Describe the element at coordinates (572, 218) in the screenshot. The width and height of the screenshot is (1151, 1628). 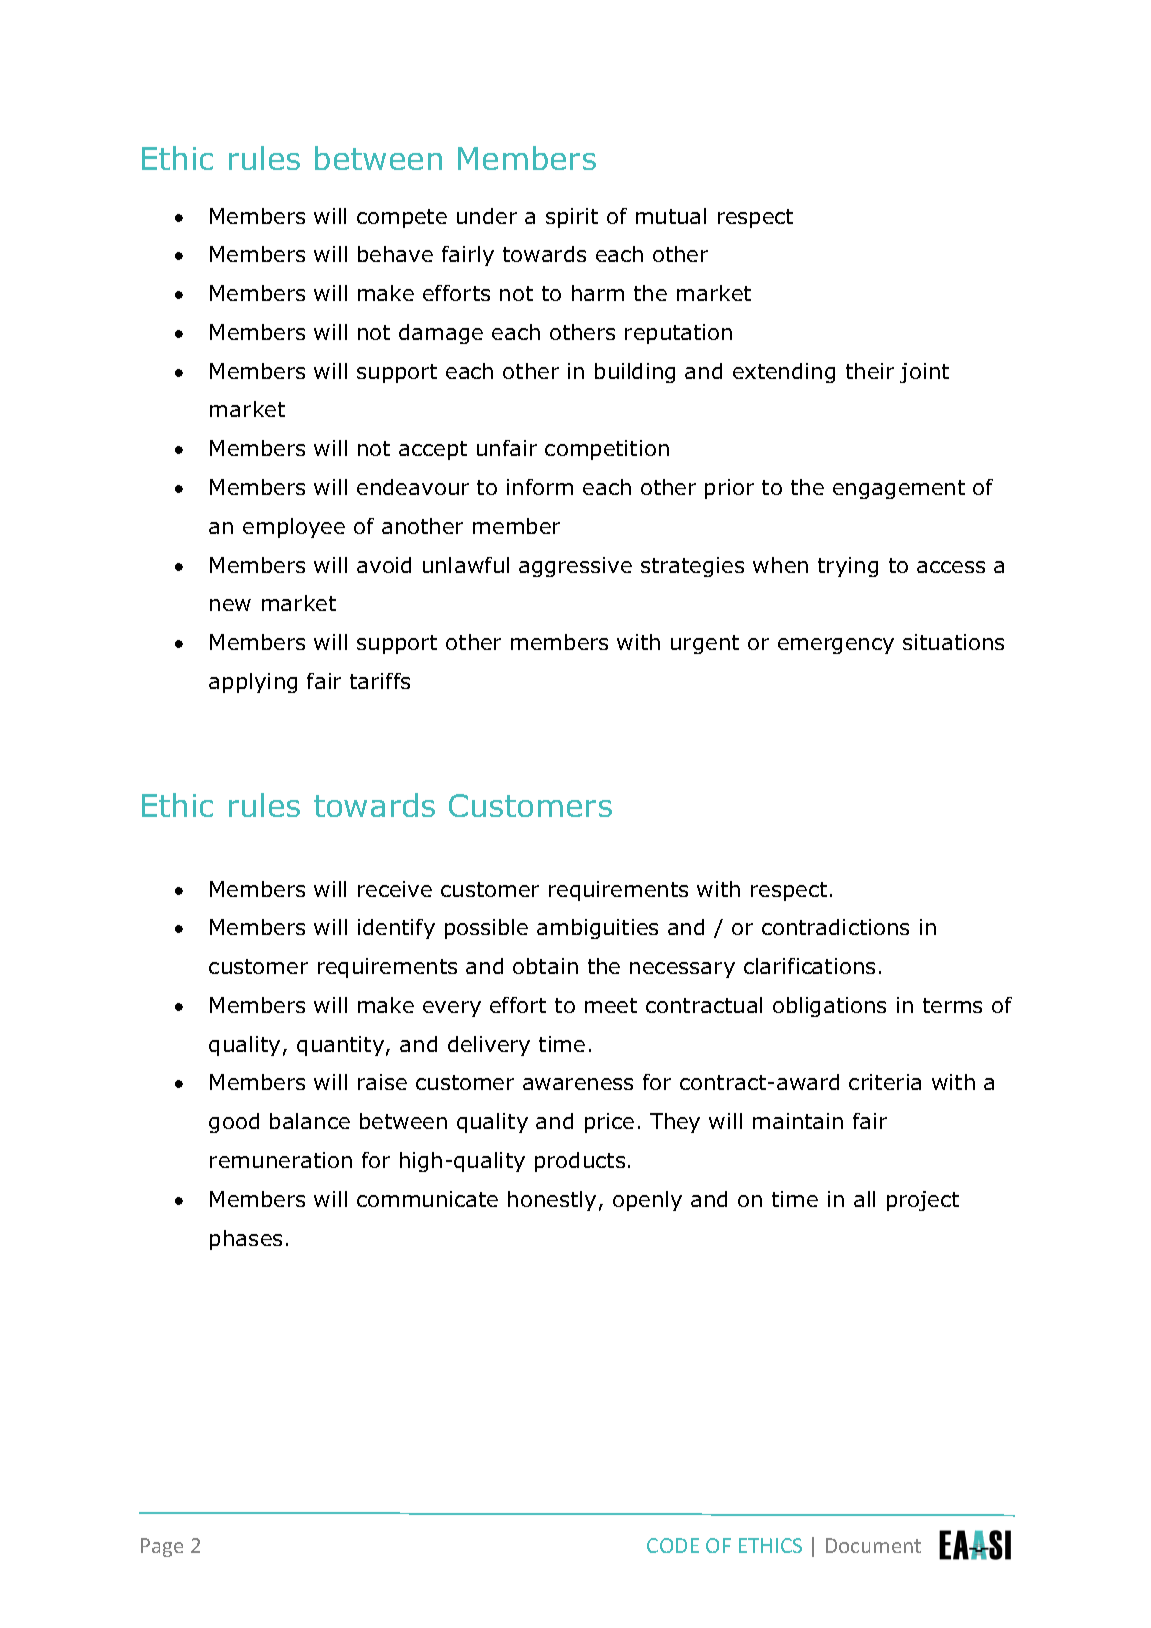
I see `spirit` at that location.
